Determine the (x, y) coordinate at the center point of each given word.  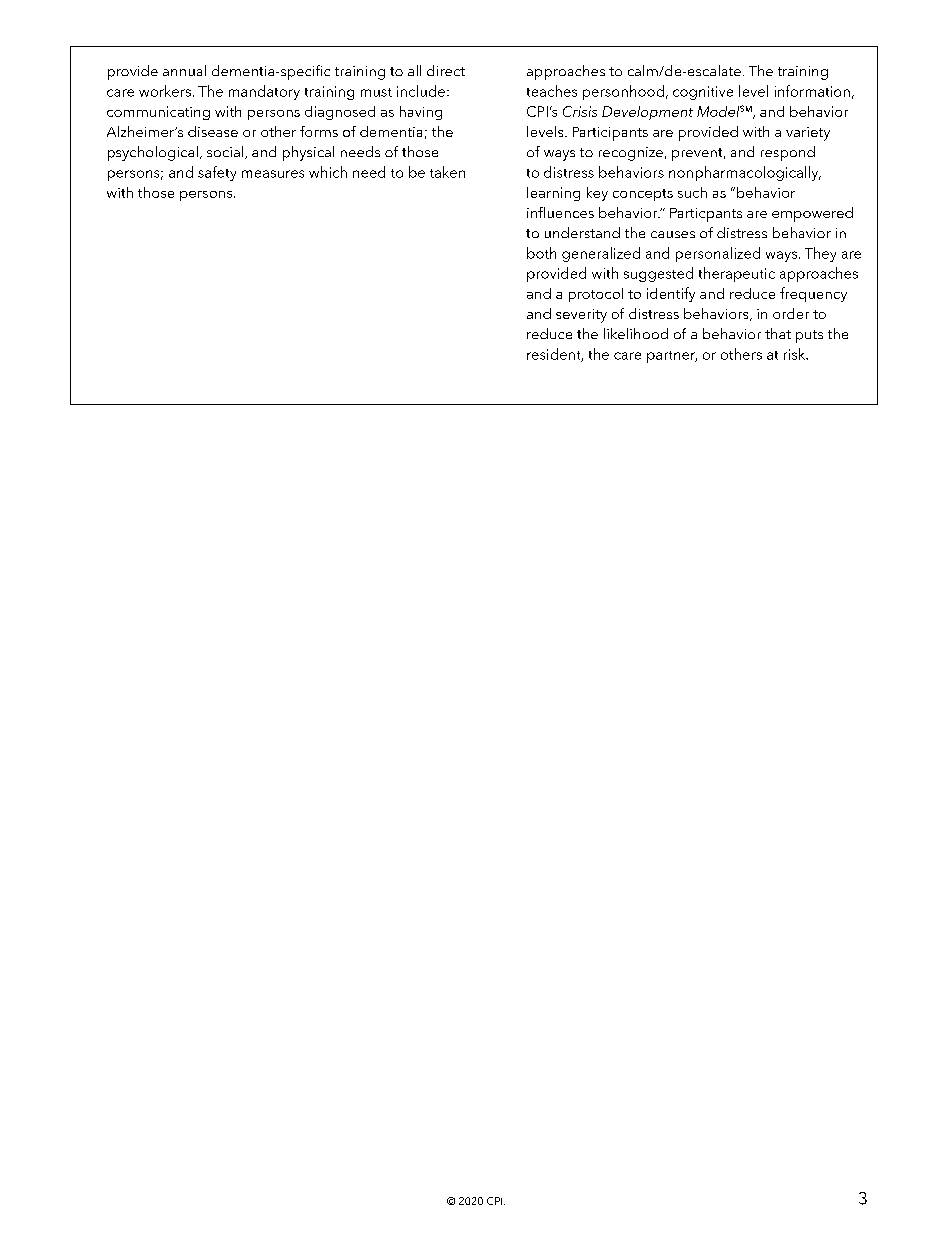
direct (446, 70)
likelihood (636, 333)
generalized (601, 254)
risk (796, 354)
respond (788, 153)
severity (581, 316)
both (541, 253)
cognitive (703, 93)
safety (217, 173)
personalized (718, 254)
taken (447, 172)
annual (184, 70)
